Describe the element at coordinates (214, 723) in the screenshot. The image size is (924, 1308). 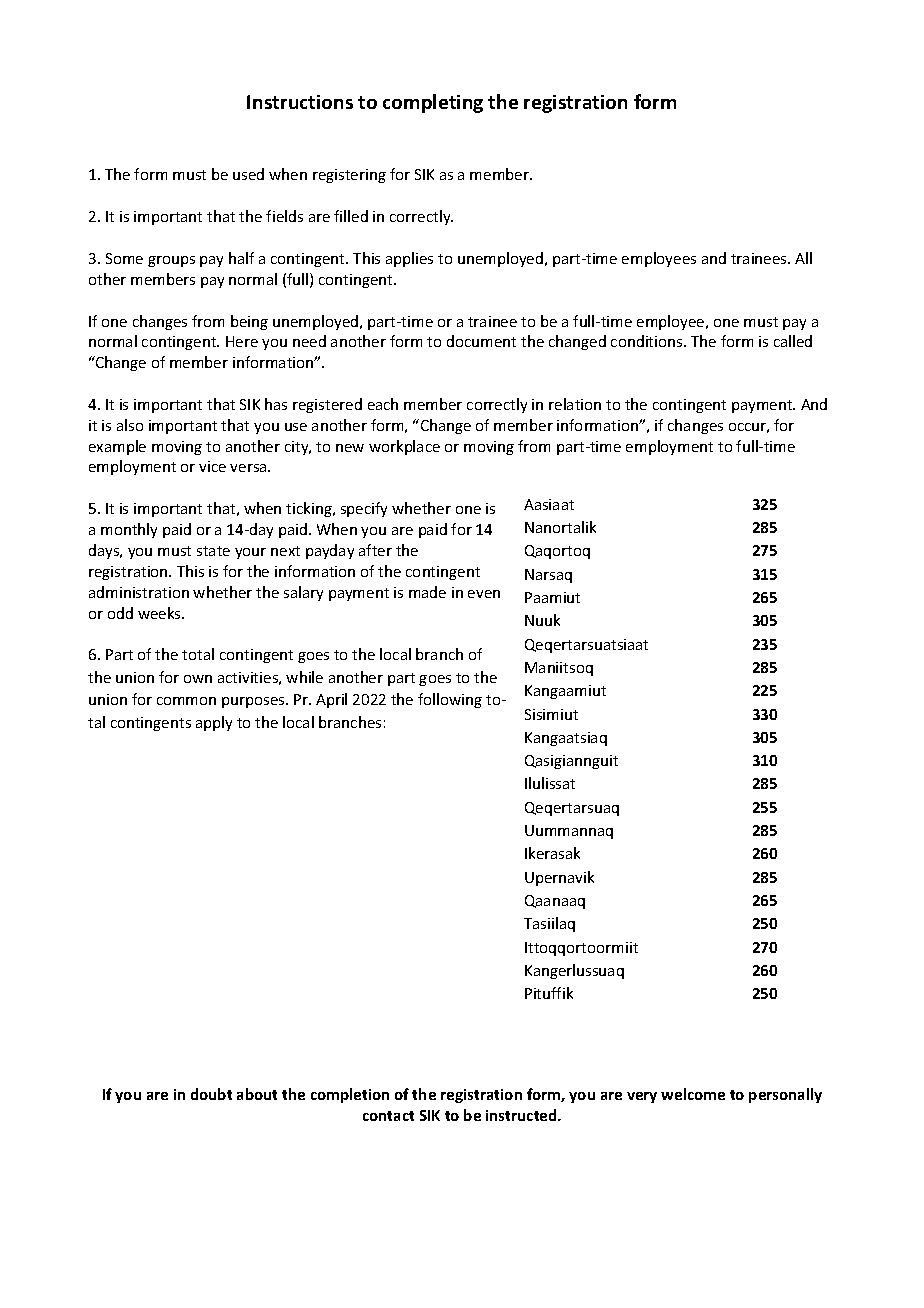
I see `apply` at that location.
